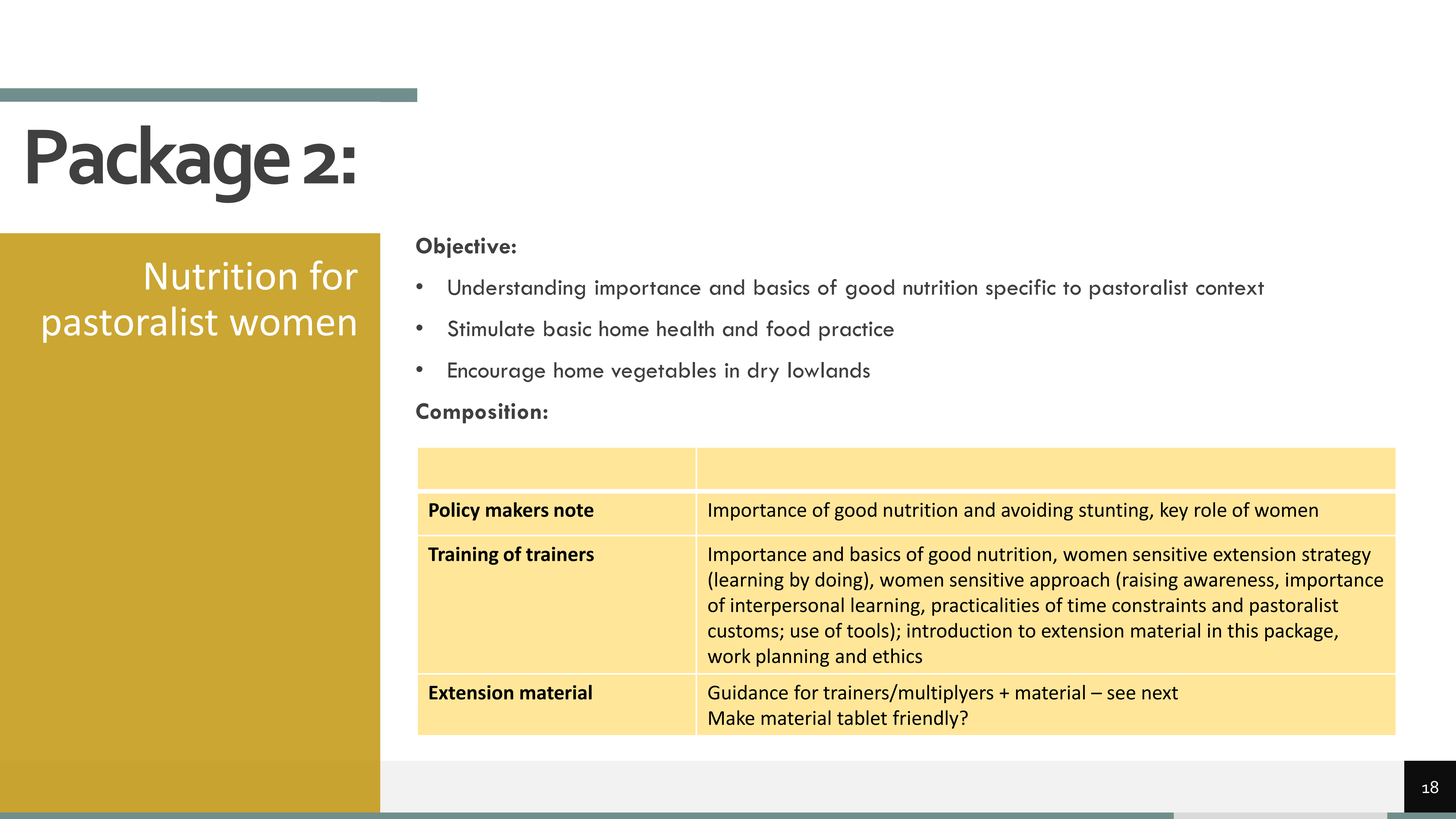 Image resolution: width=1456 pixels, height=819 pixels. I want to click on Training, so click(463, 556).
